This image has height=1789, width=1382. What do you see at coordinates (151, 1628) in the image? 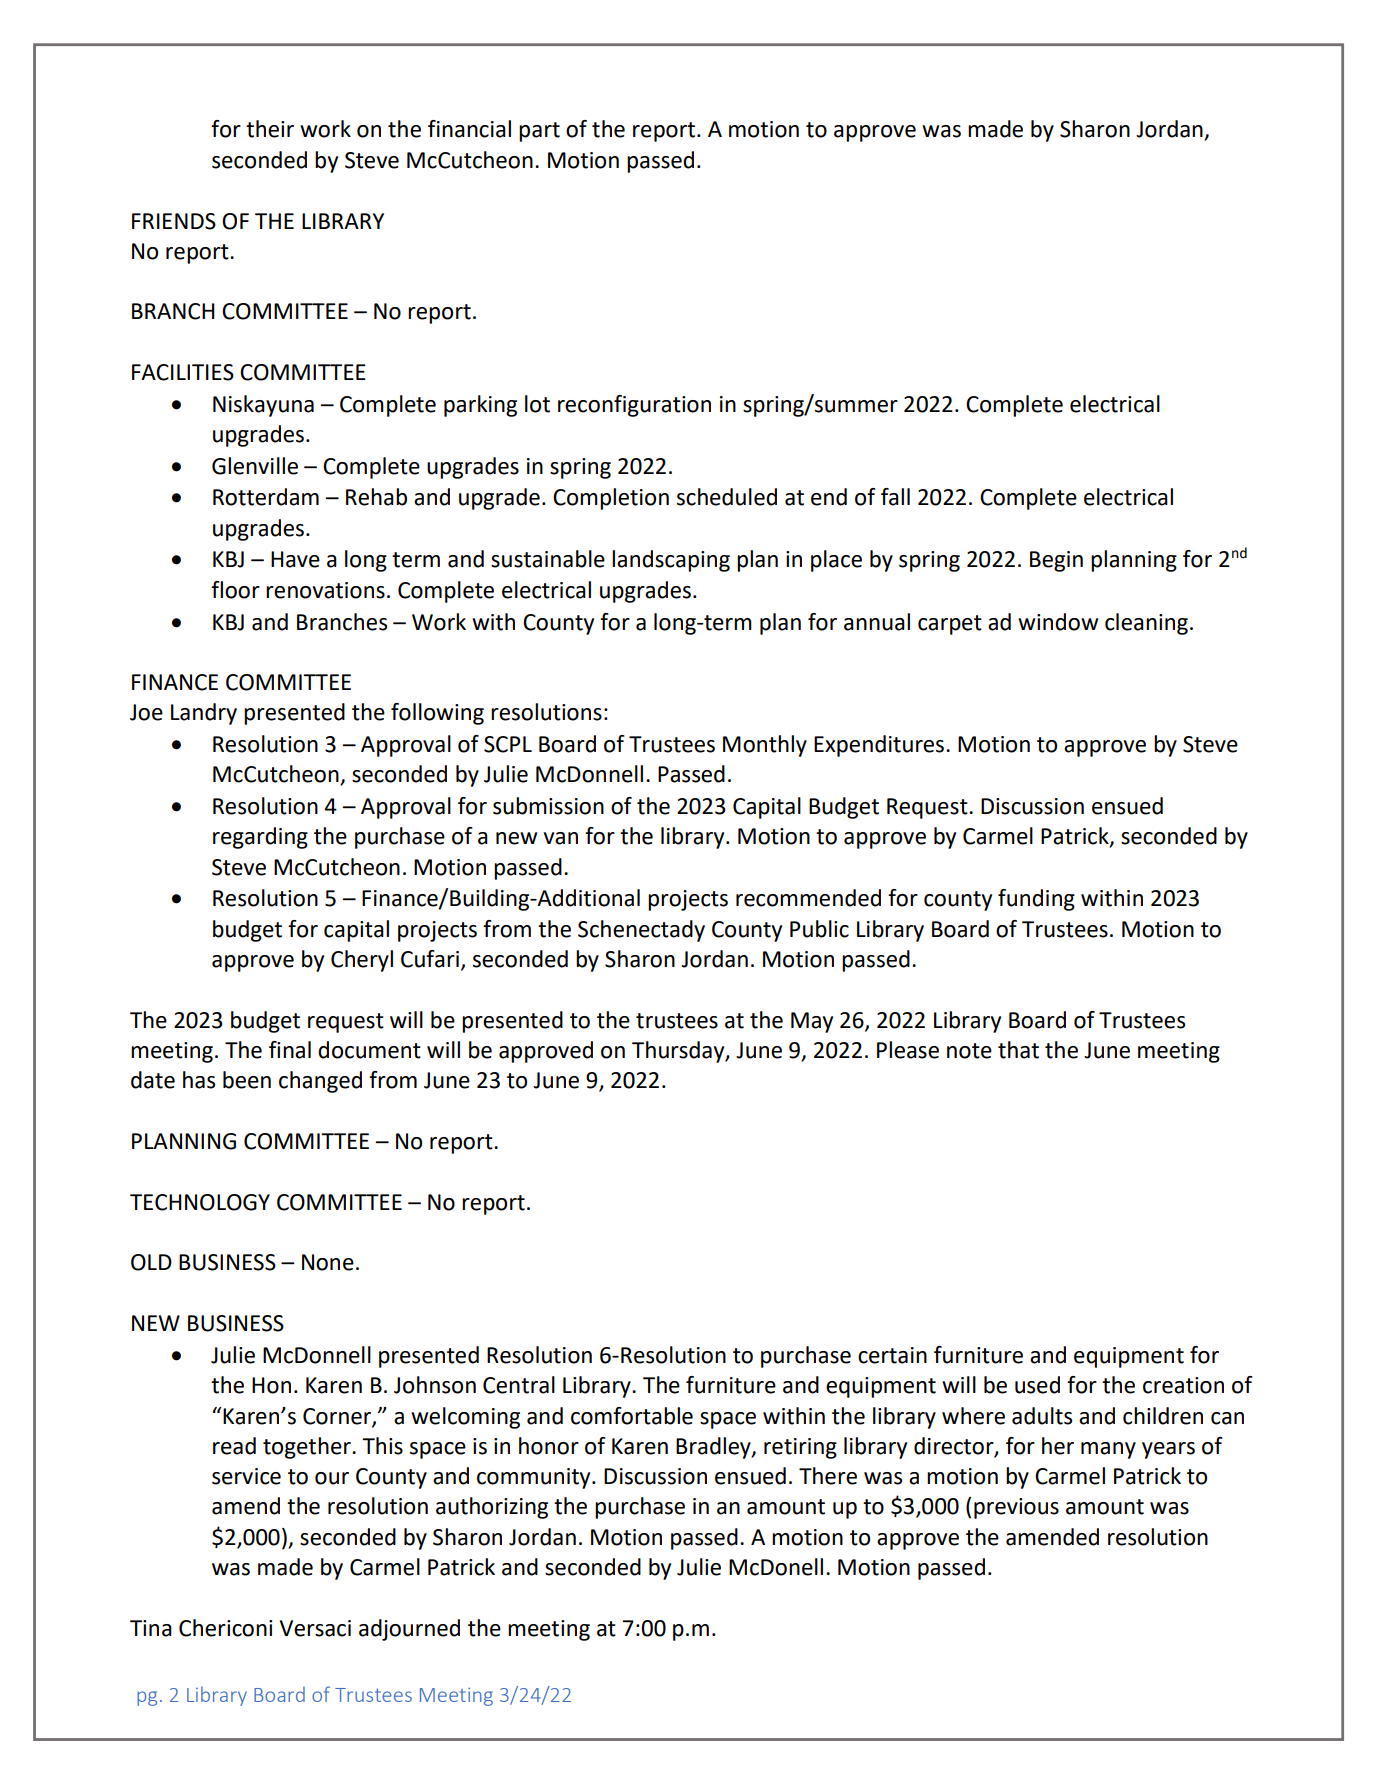
I see `Tina` at bounding box center [151, 1628].
